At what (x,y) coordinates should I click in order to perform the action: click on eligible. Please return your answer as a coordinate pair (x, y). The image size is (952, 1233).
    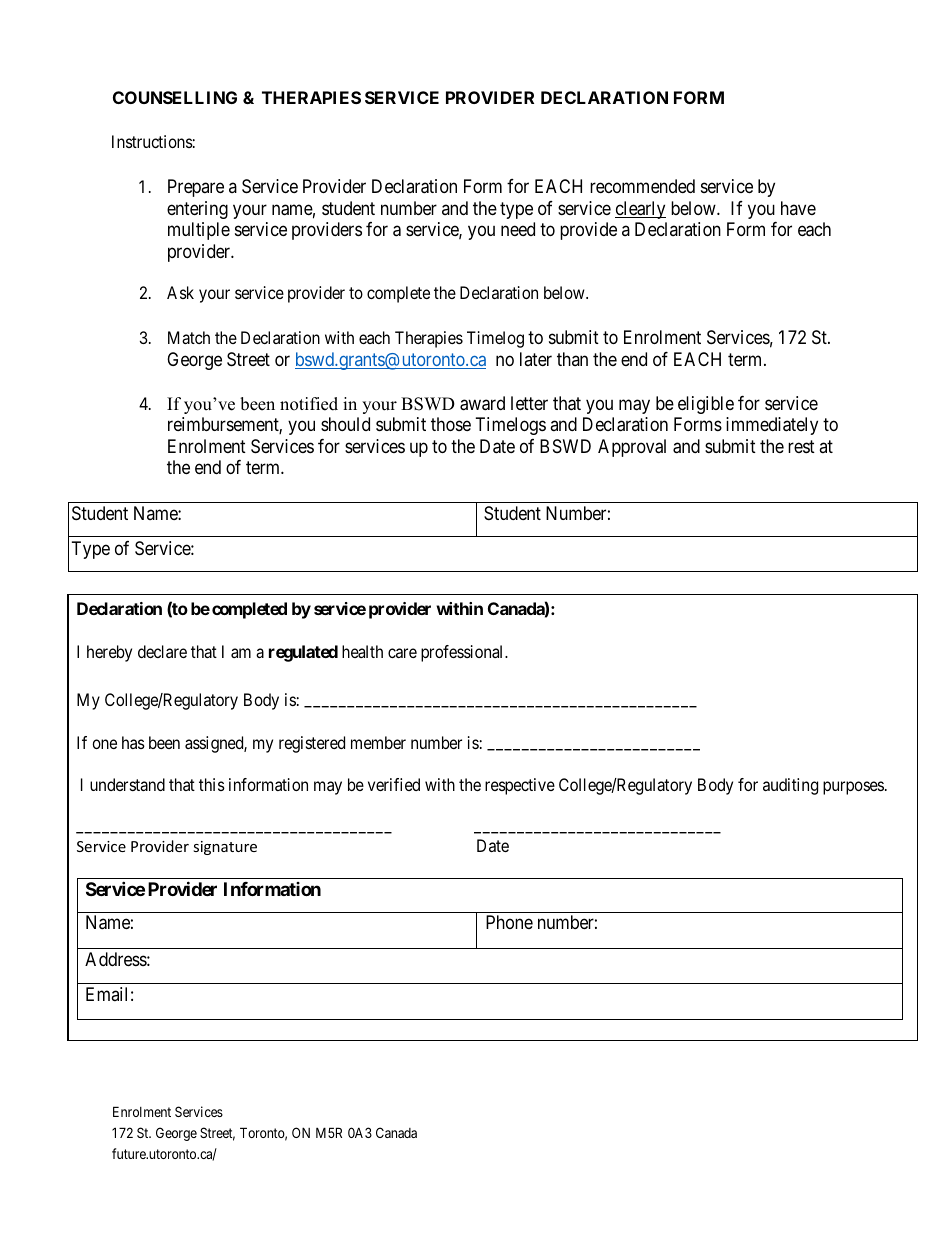
    Looking at the image, I should click on (706, 405).
